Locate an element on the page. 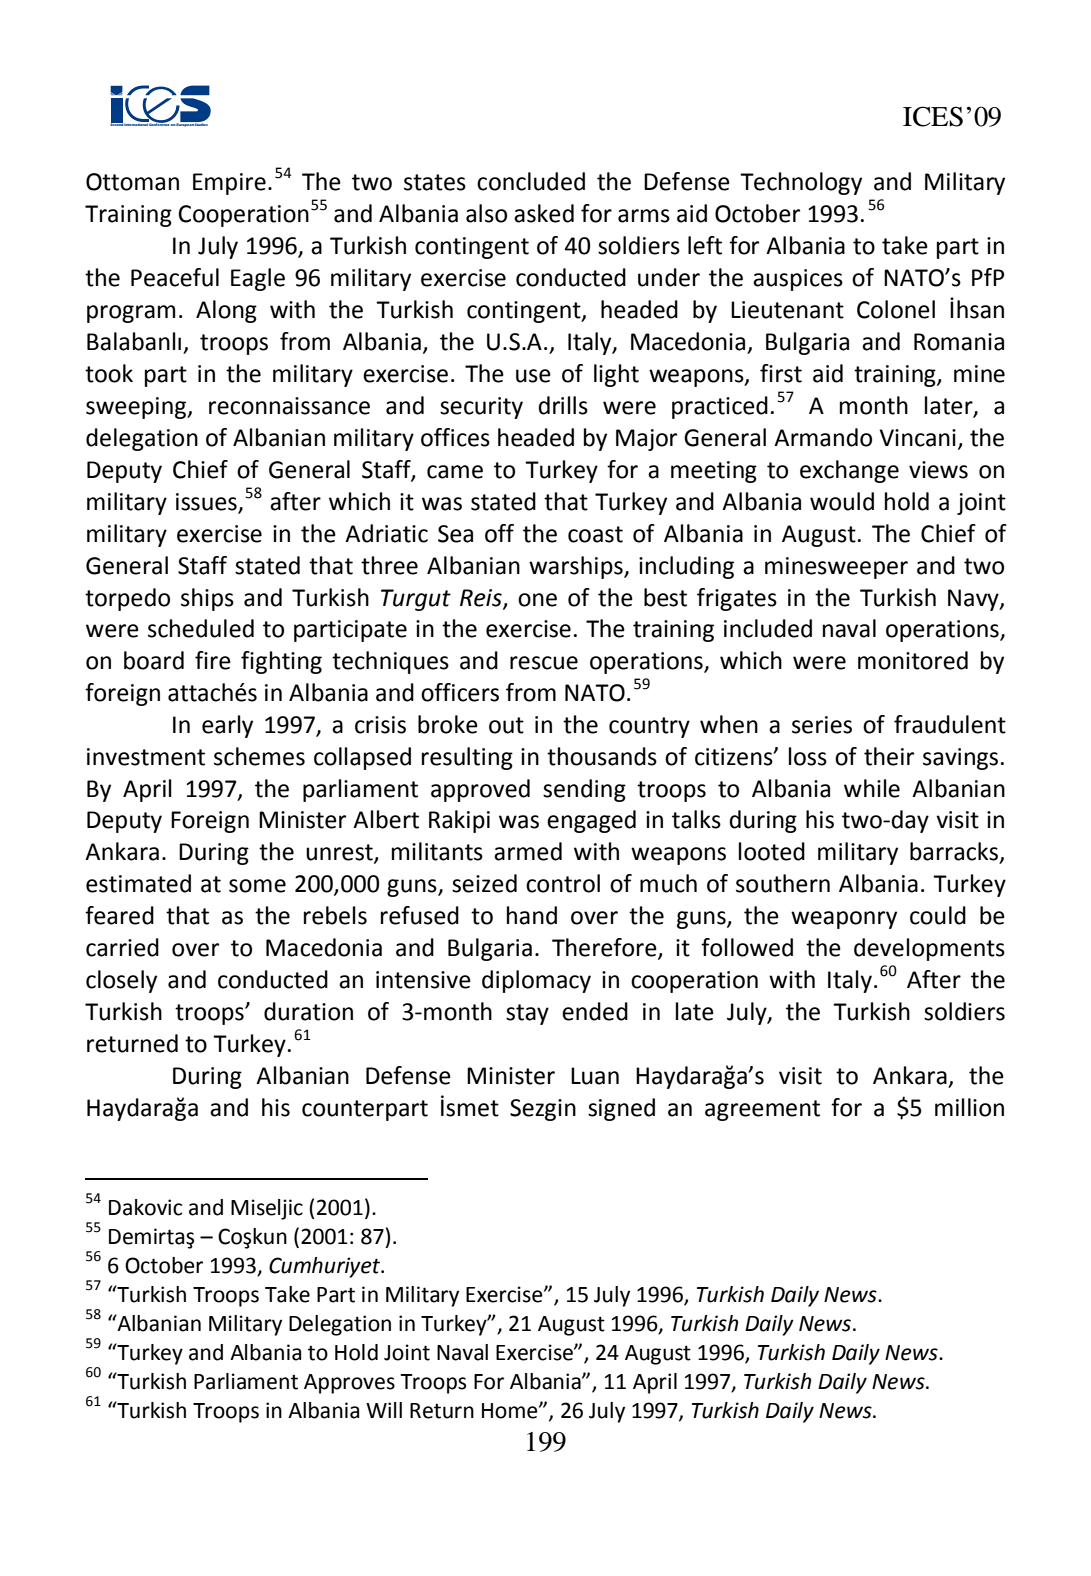 The width and height of the document is (1091, 1576). Technology is located at coordinates (801, 183).
